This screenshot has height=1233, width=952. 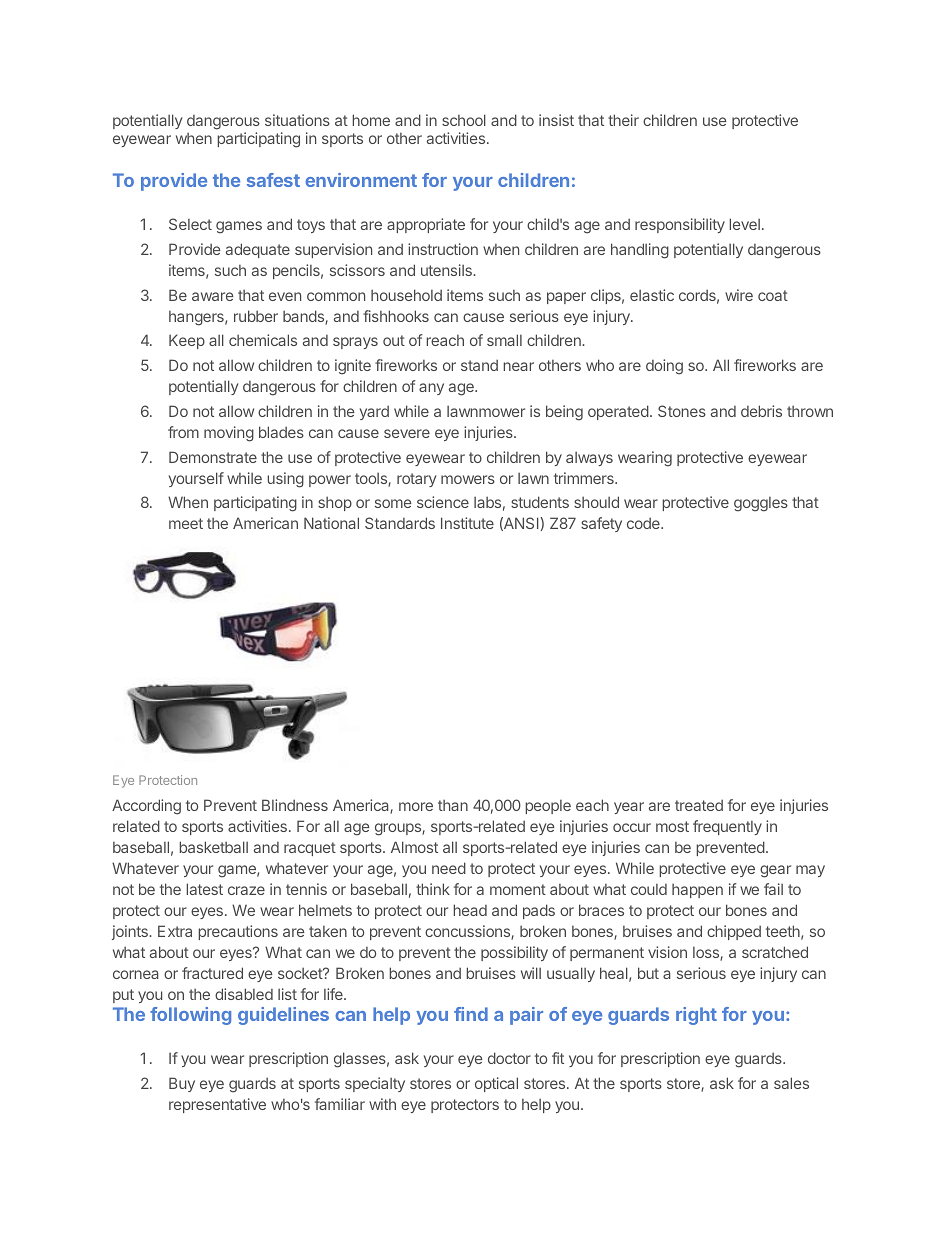 I want to click on safest, so click(x=273, y=180).
